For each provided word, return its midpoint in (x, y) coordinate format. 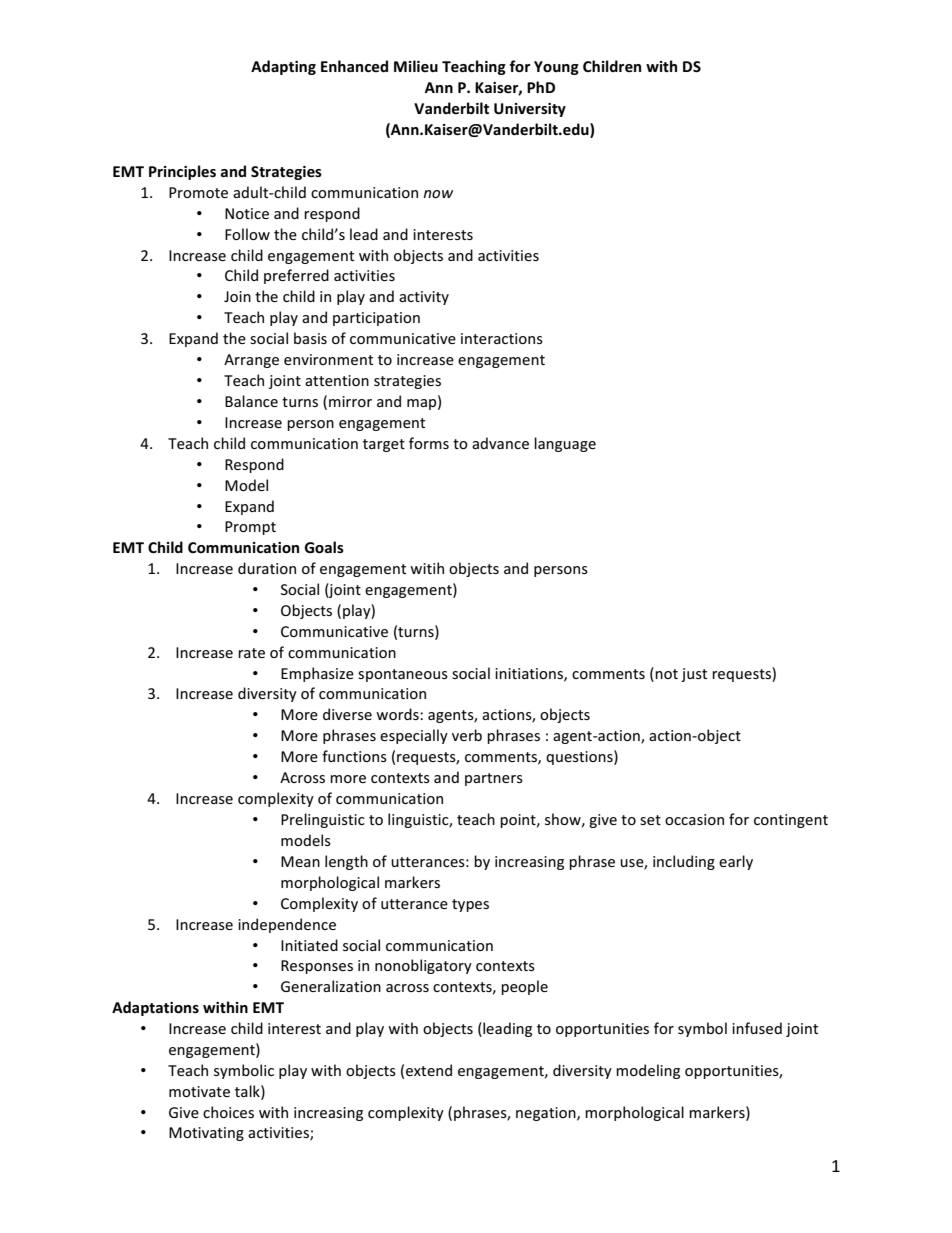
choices (228, 1112)
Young (556, 68)
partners (494, 779)
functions (354, 756)
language (565, 444)
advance (500, 443)
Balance (251, 401)
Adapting (283, 67)
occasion (694, 819)
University (530, 110)
